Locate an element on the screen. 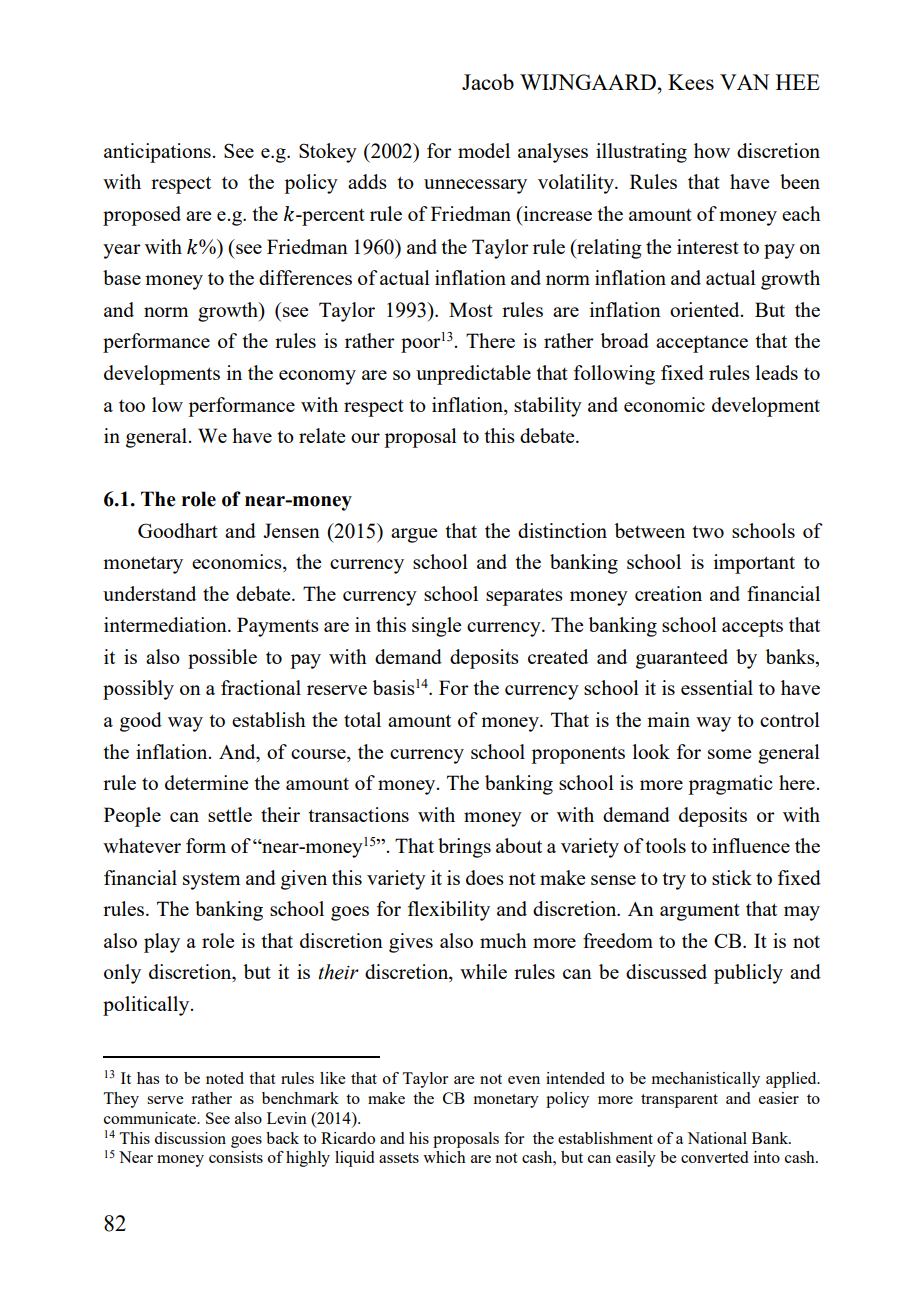 This screenshot has width=924, height=1305. single is located at coordinates (437, 627).
